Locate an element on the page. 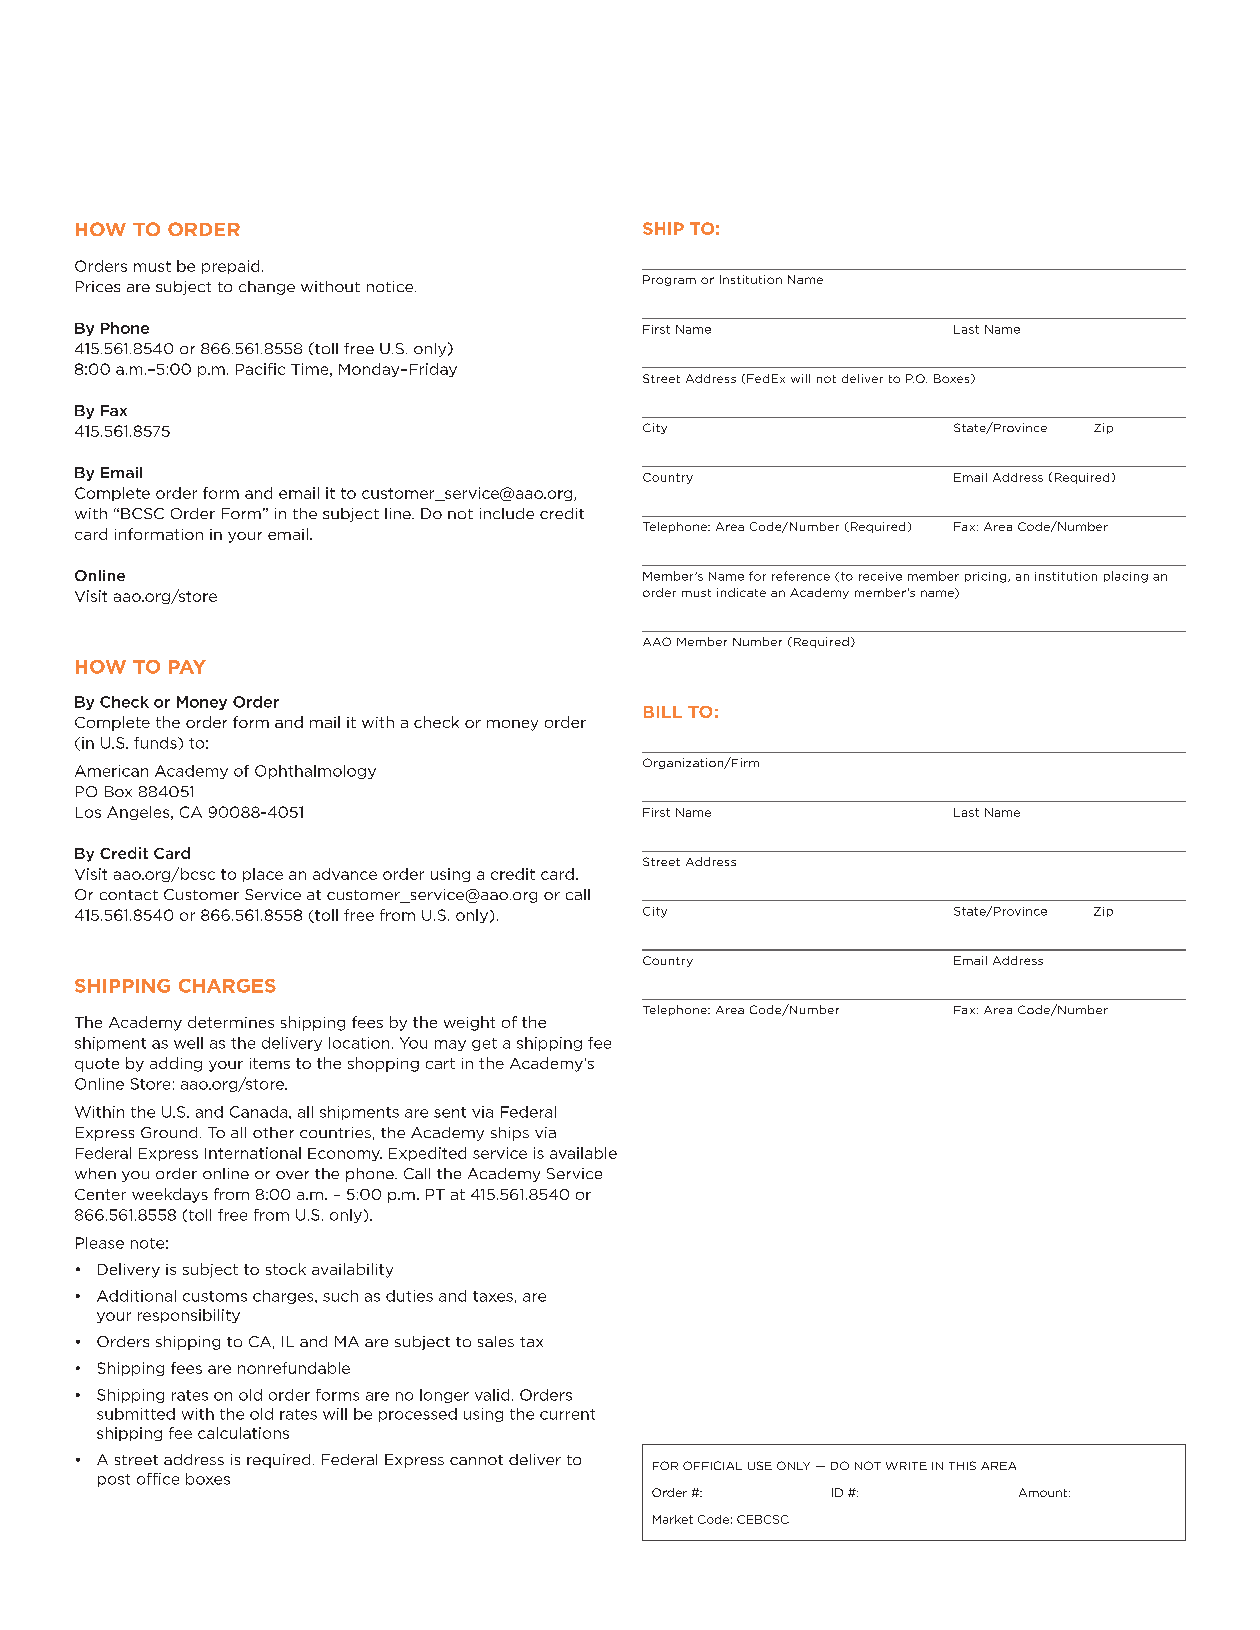 The height and width of the page is (1630, 1260). Market is located at coordinates (673, 1519).
